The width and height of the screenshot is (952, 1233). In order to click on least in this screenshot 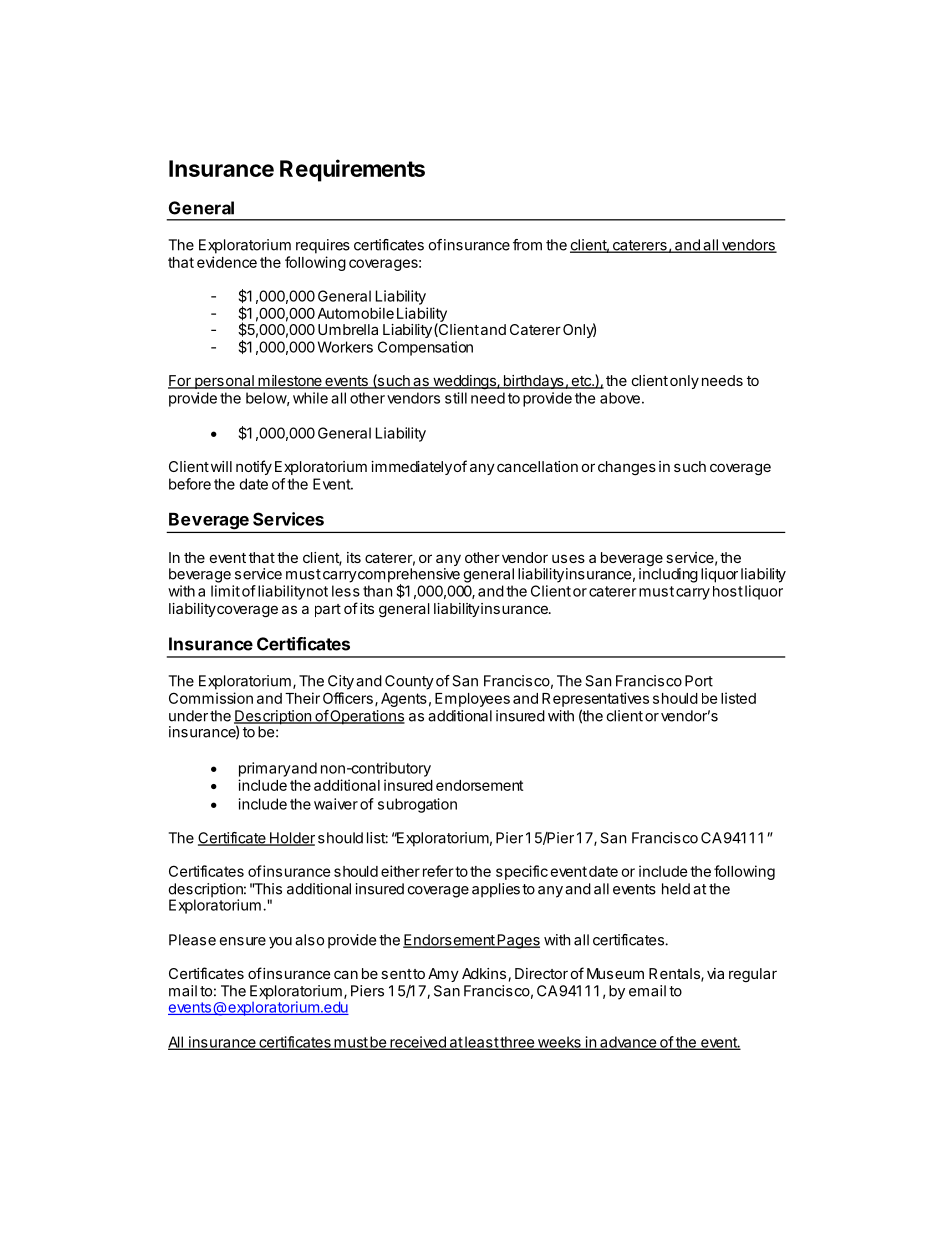, I will do `click(481, 1043)`.
